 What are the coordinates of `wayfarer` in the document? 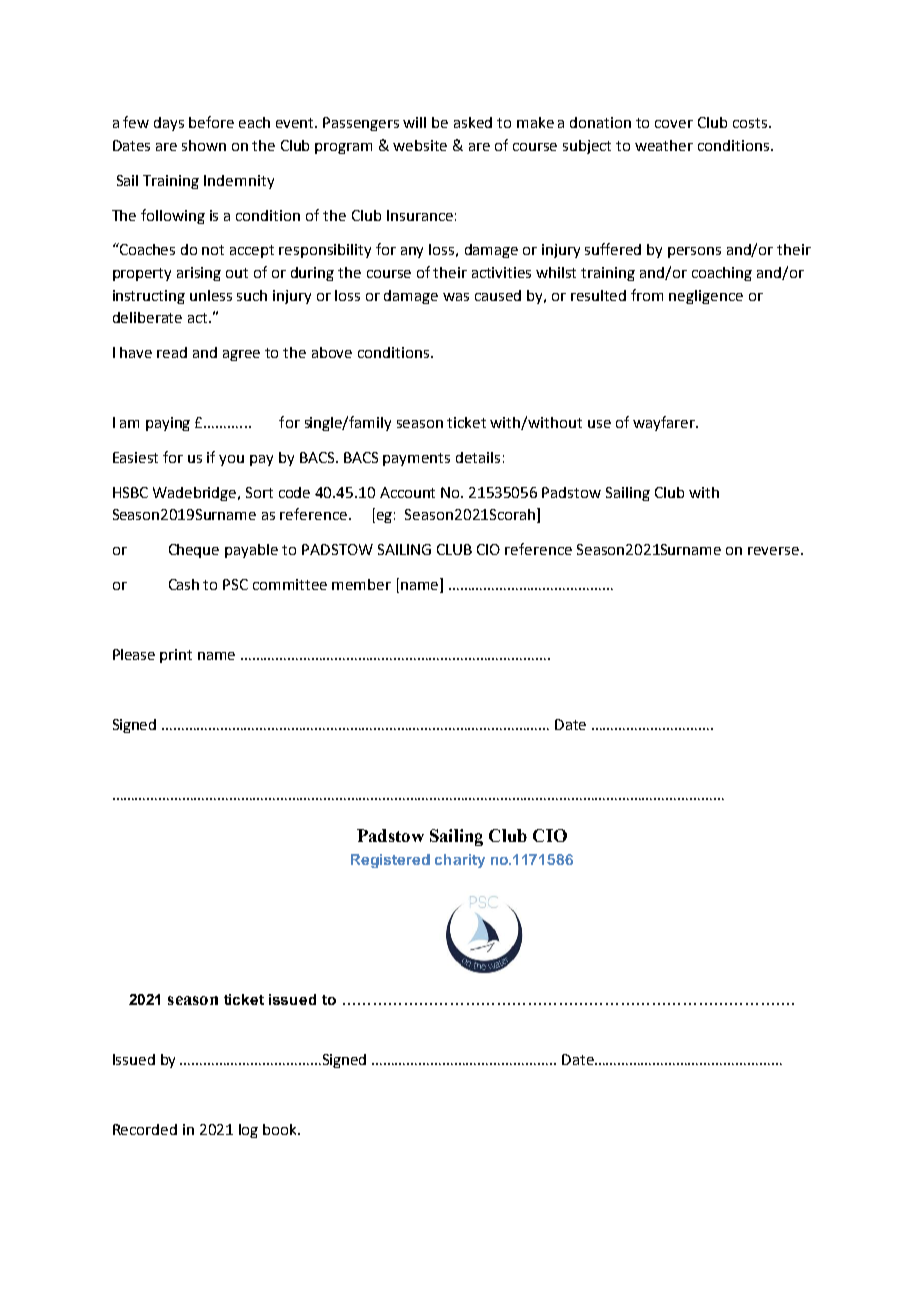 It's located at (665, 423).
